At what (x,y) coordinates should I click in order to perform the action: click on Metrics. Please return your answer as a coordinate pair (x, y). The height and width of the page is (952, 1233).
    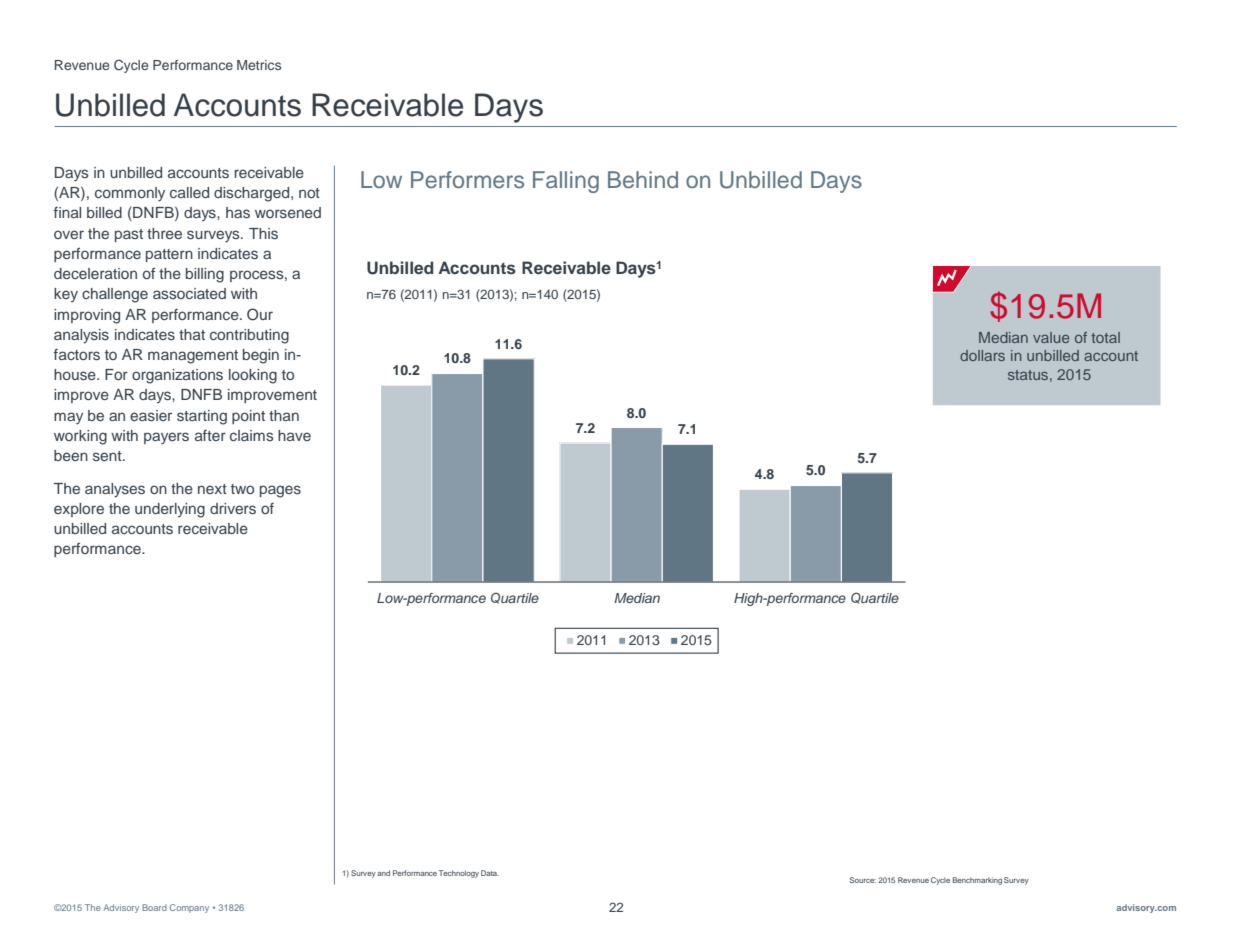
    Looking at the image, I should click on (259, 65).
